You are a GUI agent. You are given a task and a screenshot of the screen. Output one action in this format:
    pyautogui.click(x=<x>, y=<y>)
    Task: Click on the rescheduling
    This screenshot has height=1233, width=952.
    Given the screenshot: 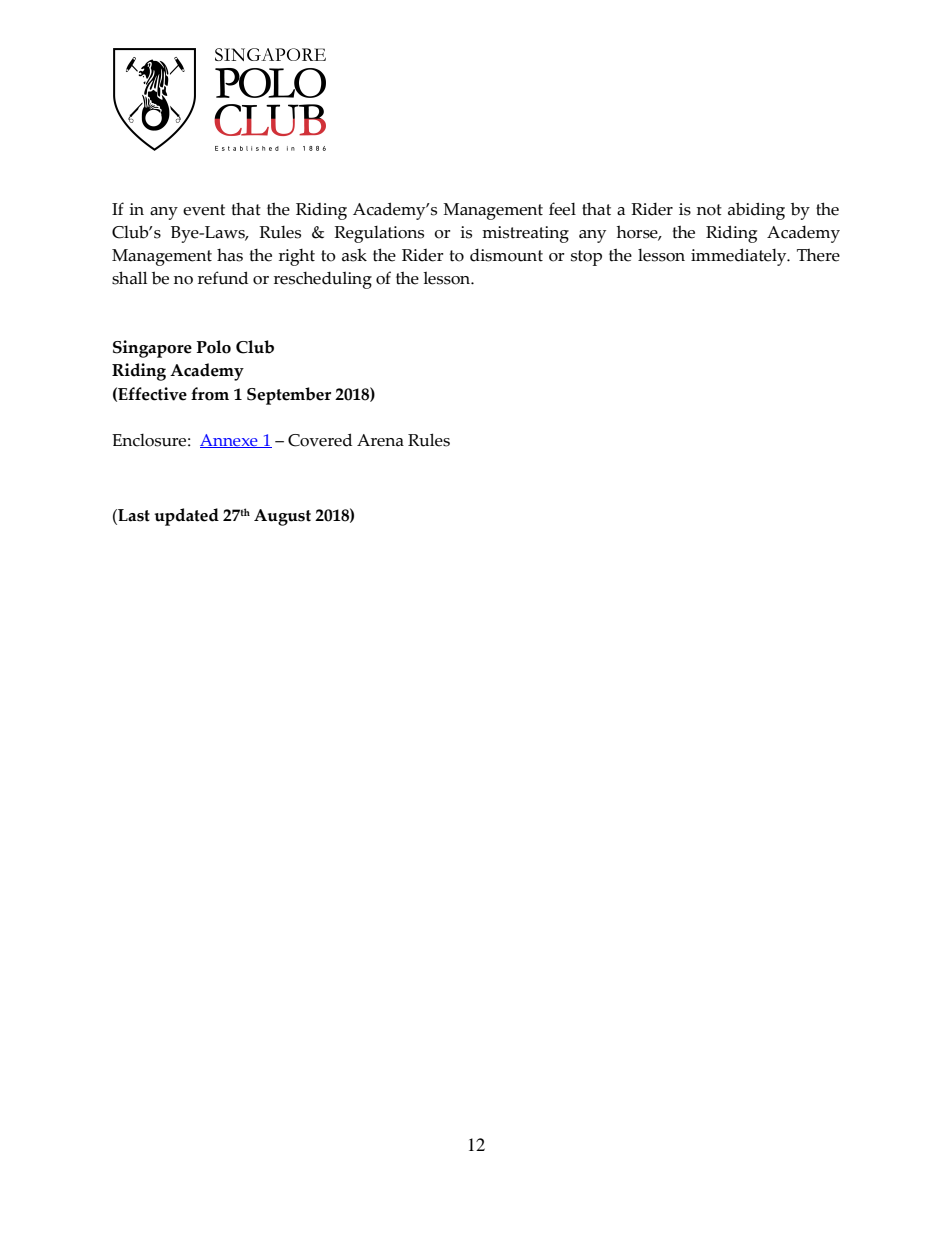 What is the action you would take?
    pyautogui.click(x=323, y=280)
